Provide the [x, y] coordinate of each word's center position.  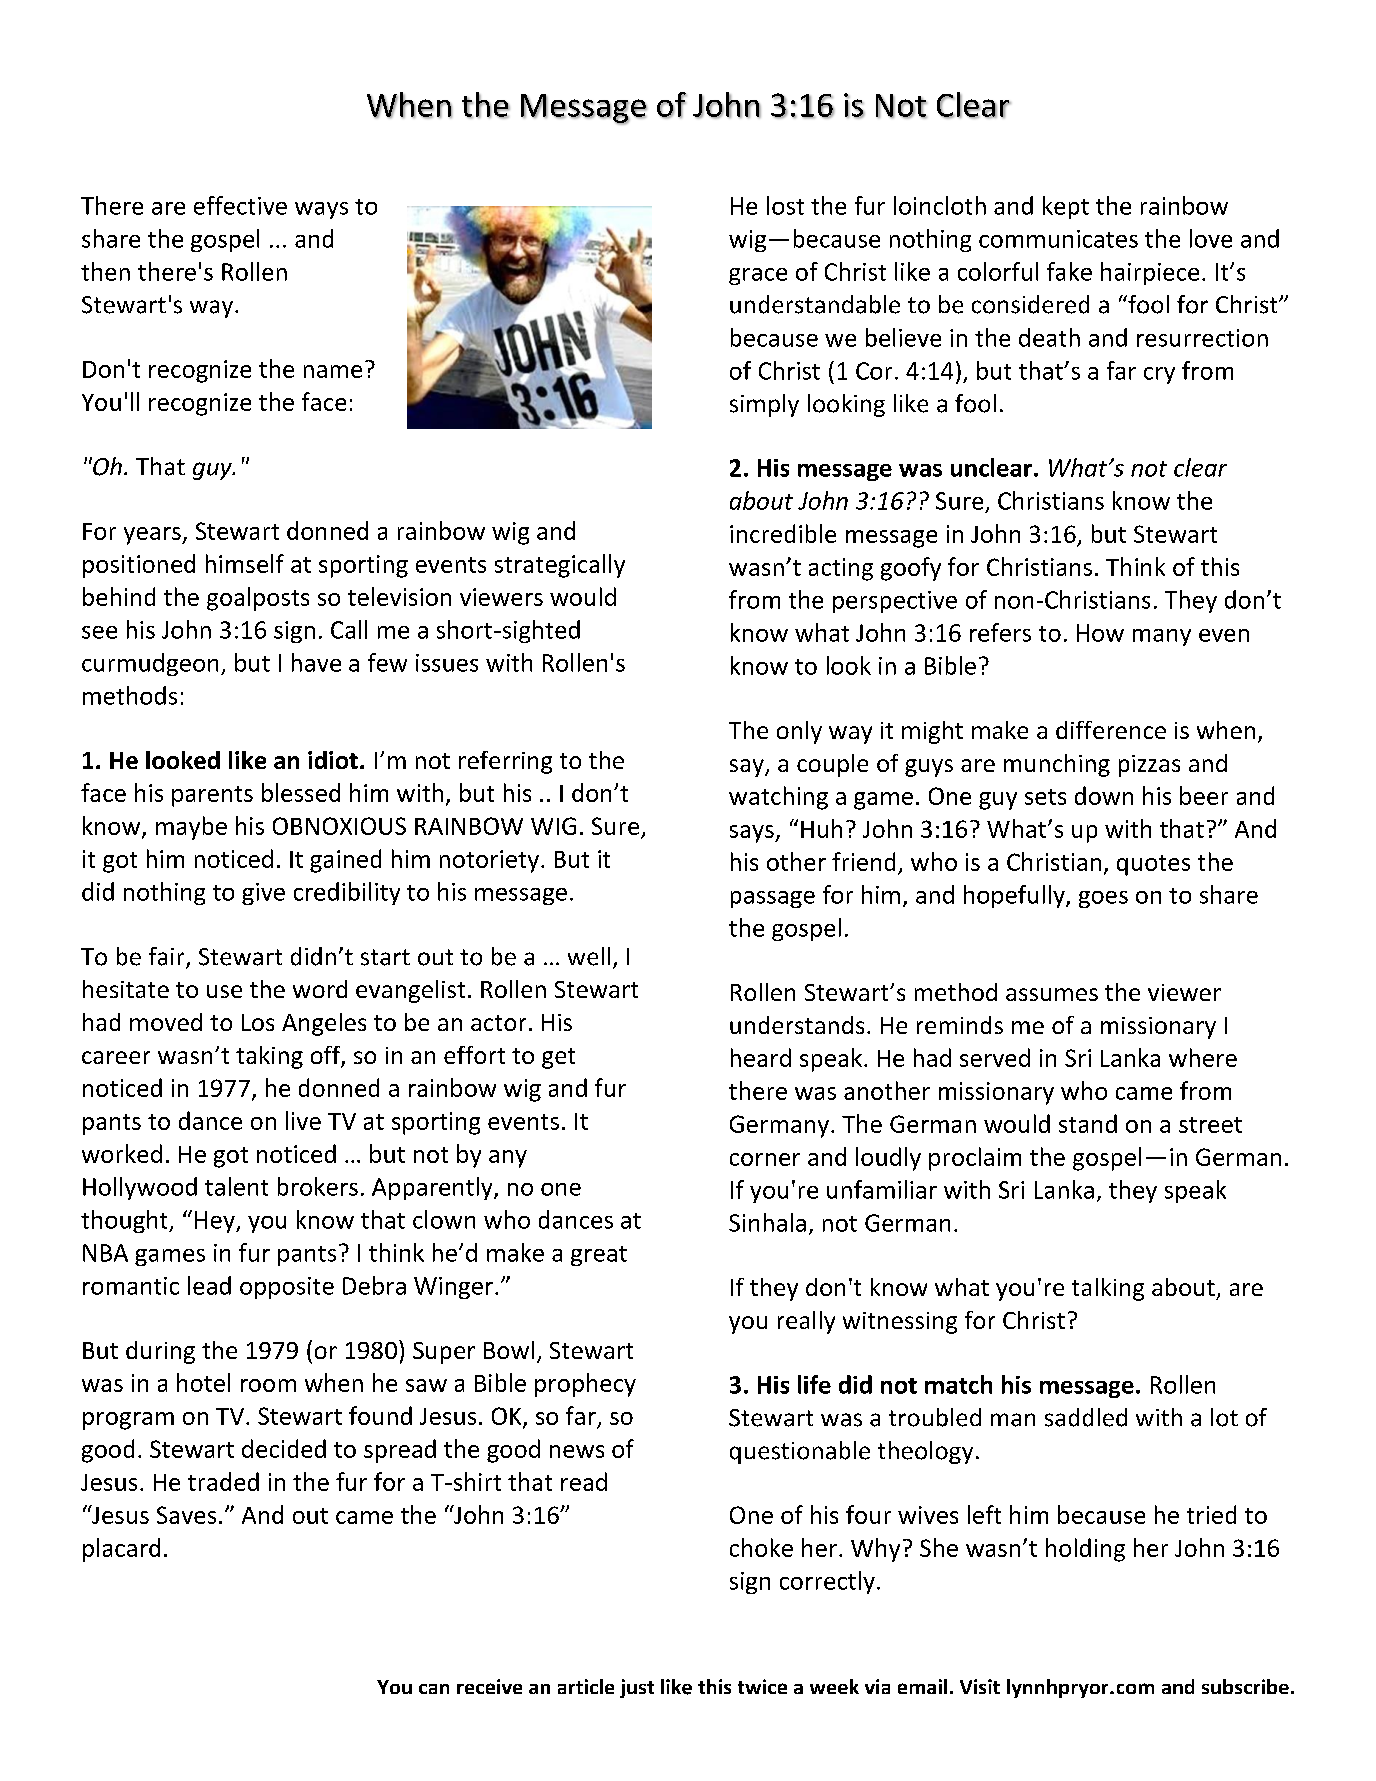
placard [121, 1550]
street [1210, 1125]
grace [758, 276]
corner [765, 1159]
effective [240, 205]
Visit [980, 1686]
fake [1069, 271]
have [316, 662]
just [637, 1688]
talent [236, 1186]
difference [1111, 730]
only [799, 732]
